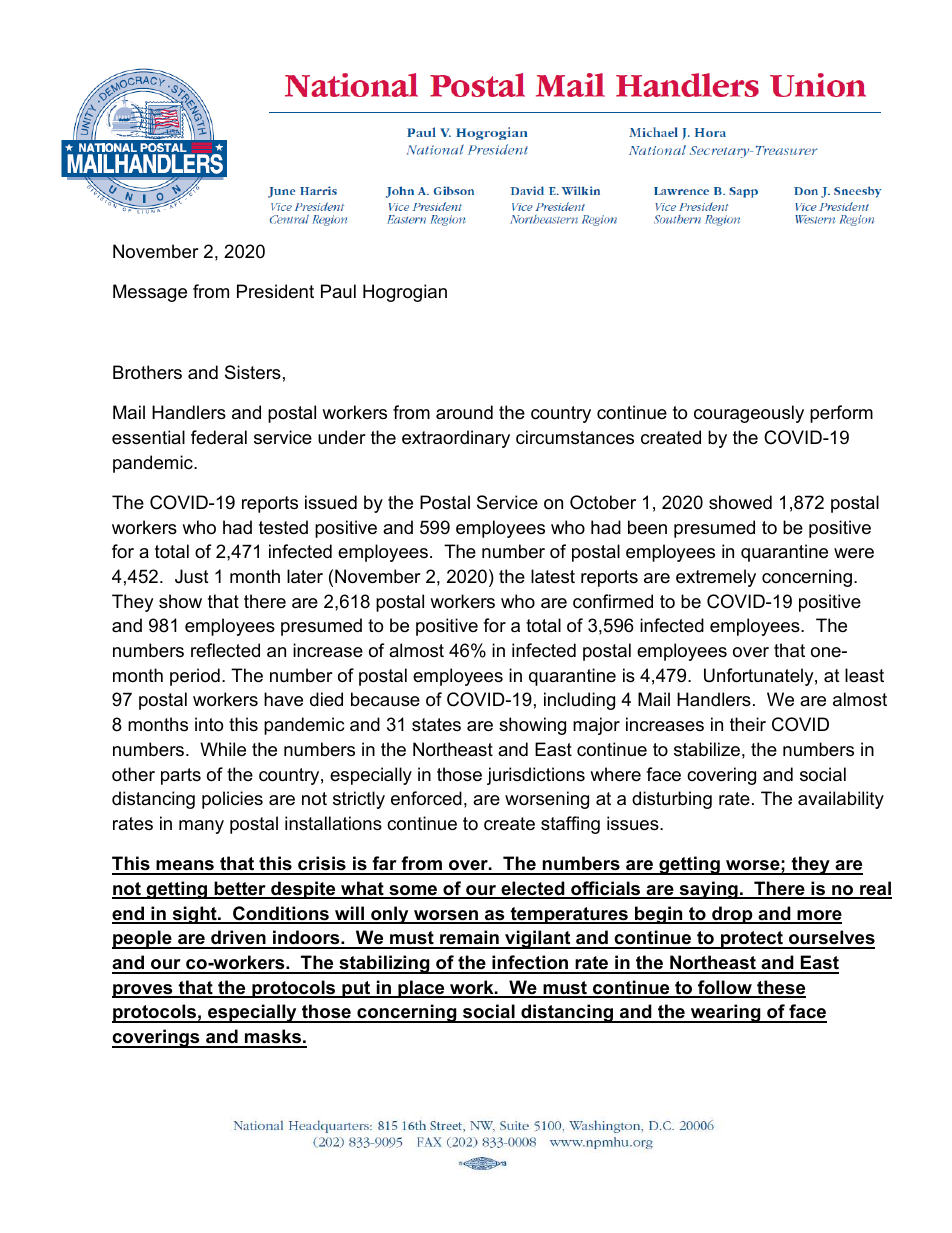 The image size is (952, 1233). What do you see at coordinates (338, 291) in the screenshot?
I see `Paul` at bounding box center [338, 291].
